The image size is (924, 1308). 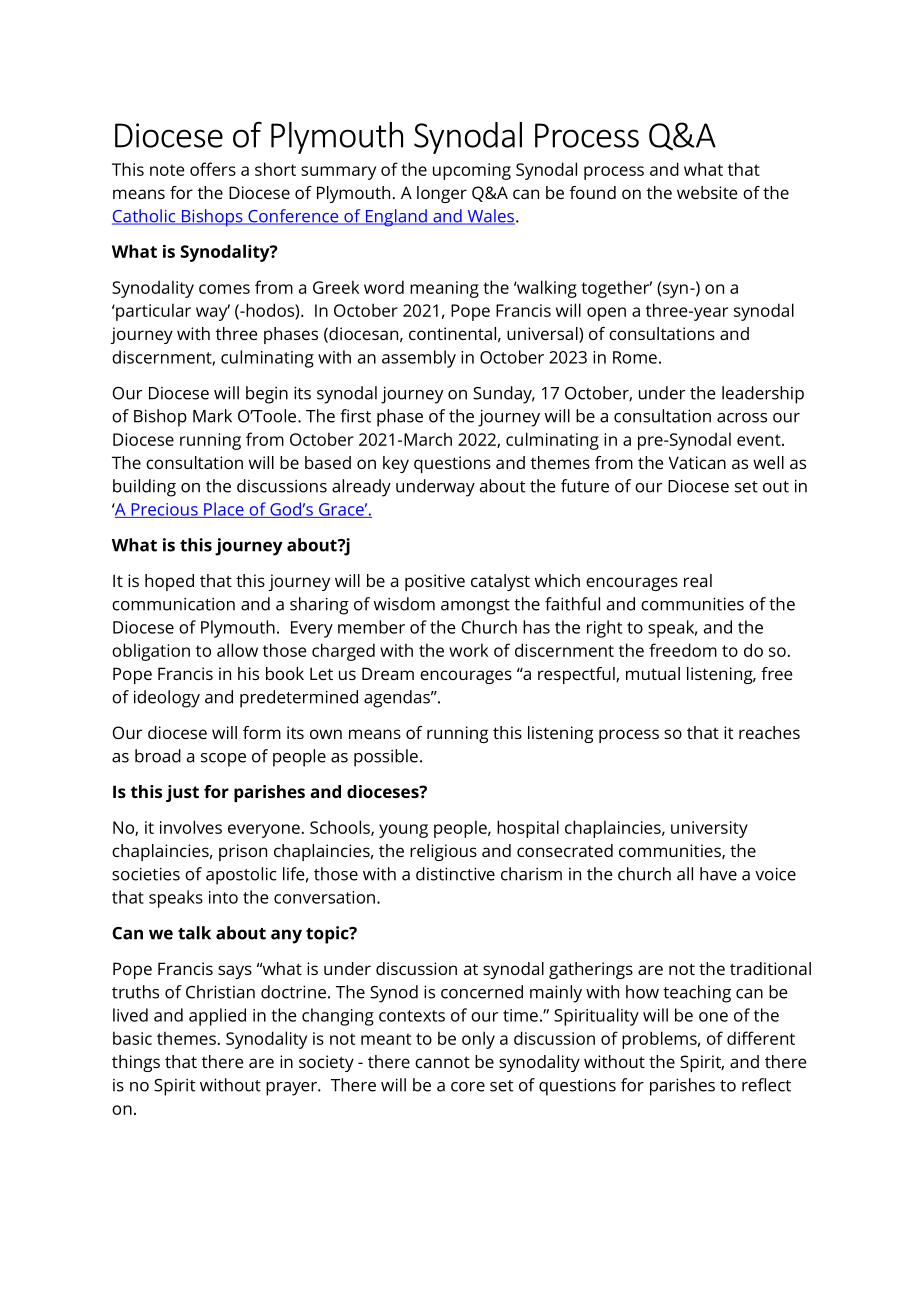 What do you see at coordinates (223, 760) in the screenshot?
I see `scope` at bounding box center [223, 760].
